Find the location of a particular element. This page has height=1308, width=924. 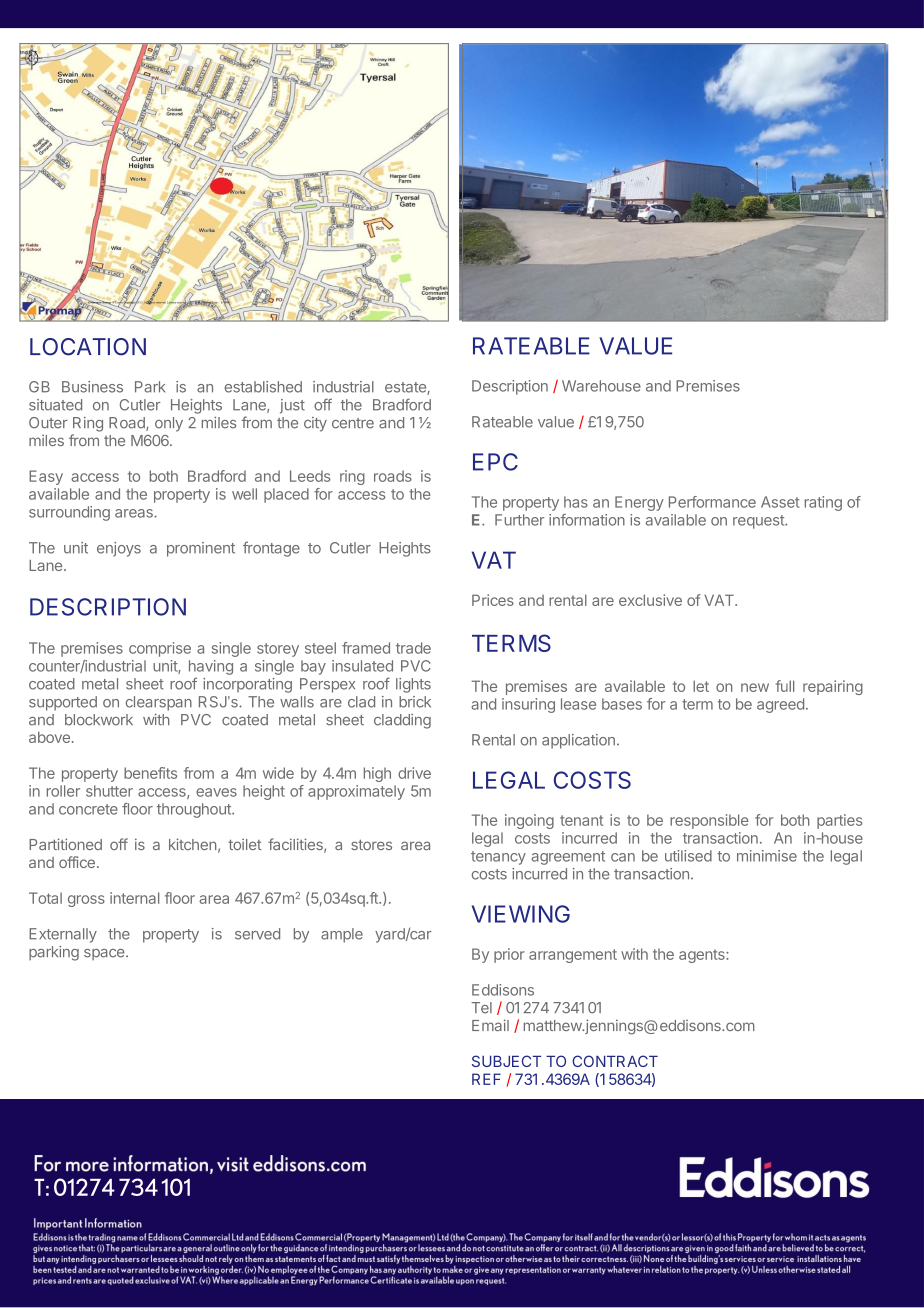

estate is located at coordinates (406, 388).
